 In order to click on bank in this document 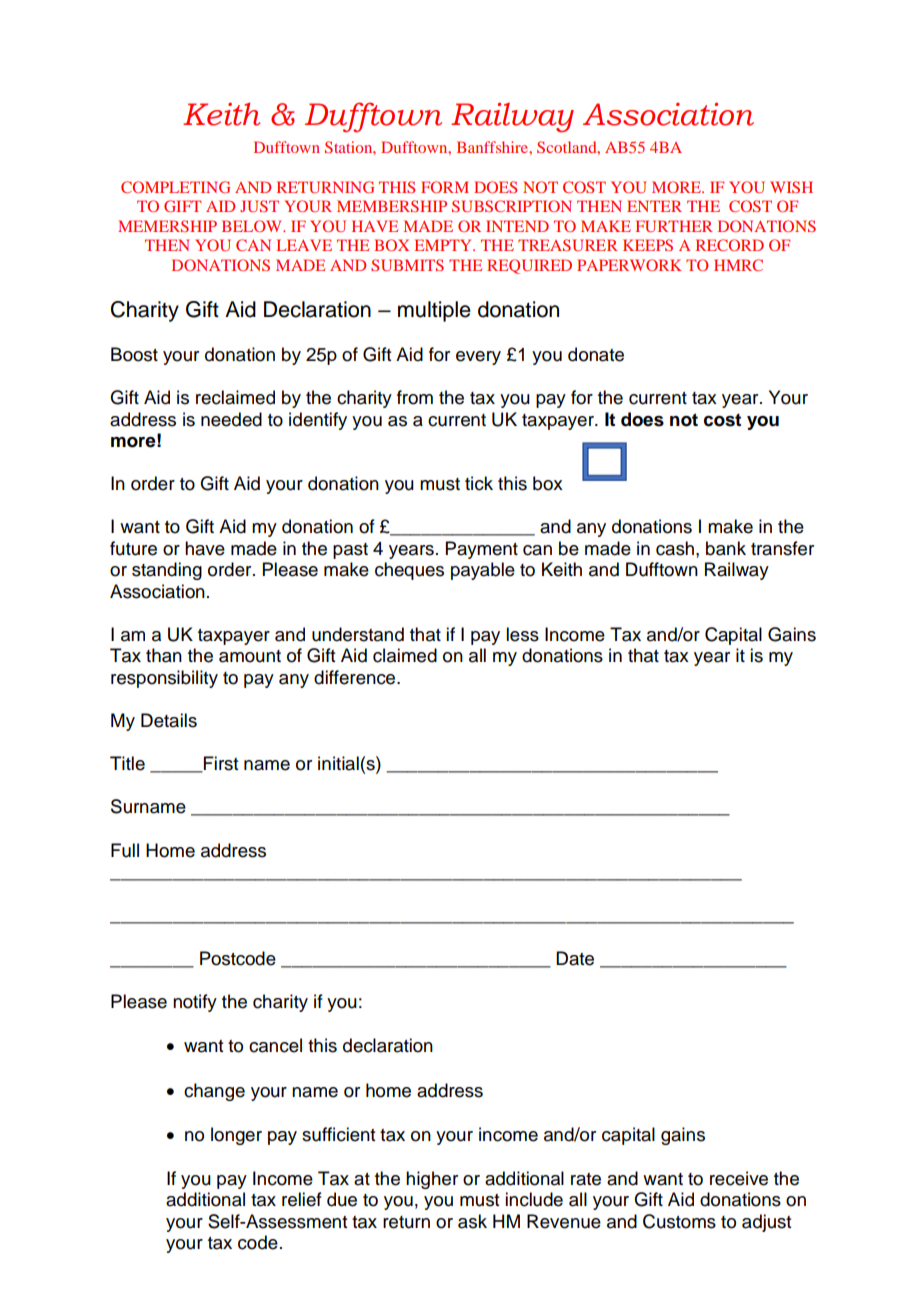, I will do `click(726, 548)`.
